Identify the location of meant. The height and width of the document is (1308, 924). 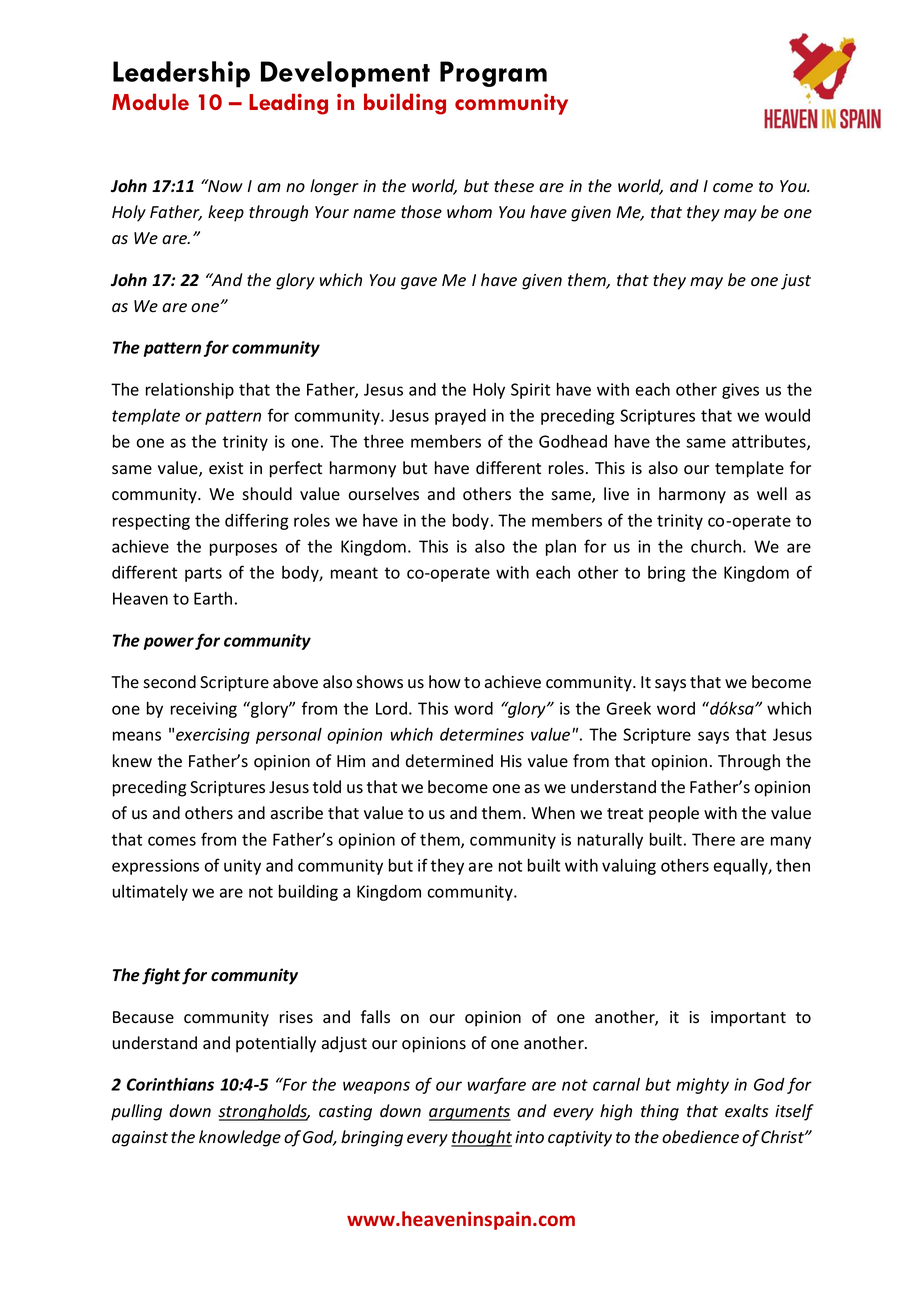
(354, 573).
